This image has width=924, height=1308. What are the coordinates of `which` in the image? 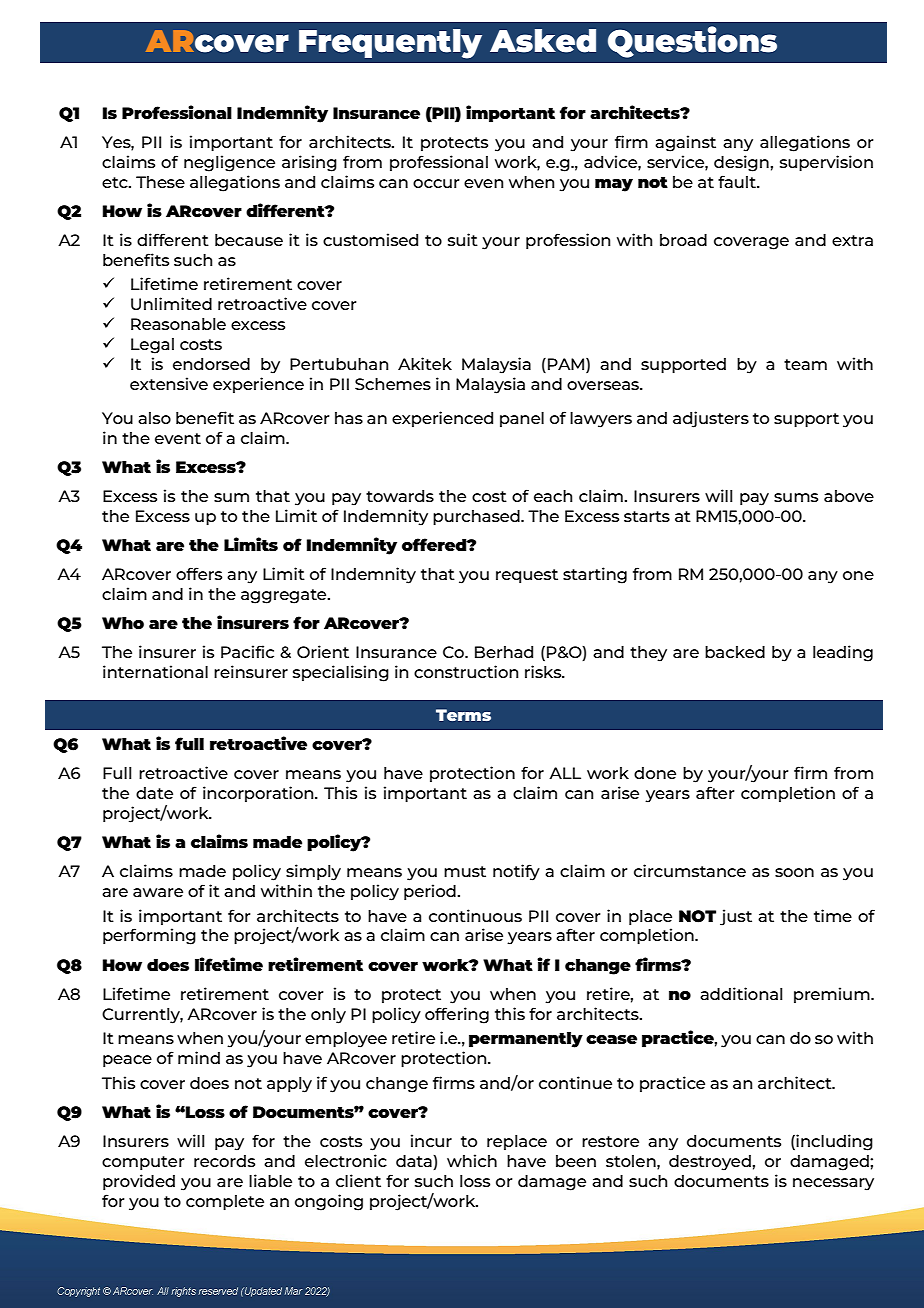 It's located at (472, 1160).
